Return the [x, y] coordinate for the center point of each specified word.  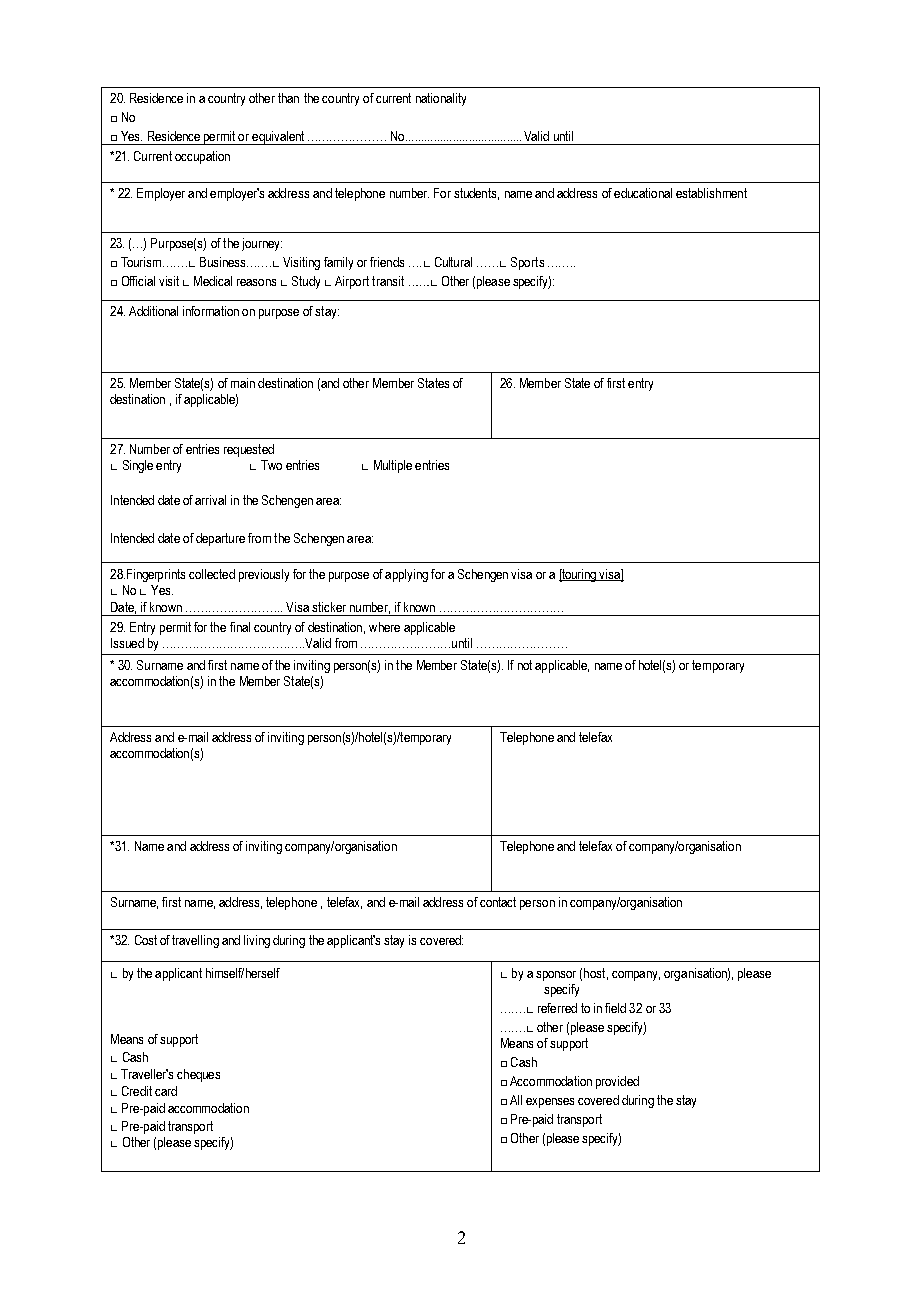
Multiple [393, 466]
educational [643, 193]
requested [249, 450]
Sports [527, 263]
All [516, 1100]
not [525, 665]
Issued [127, 643]
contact [498, 902]
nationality [441, 99]
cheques [198, 1075]
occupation [202, 157]
